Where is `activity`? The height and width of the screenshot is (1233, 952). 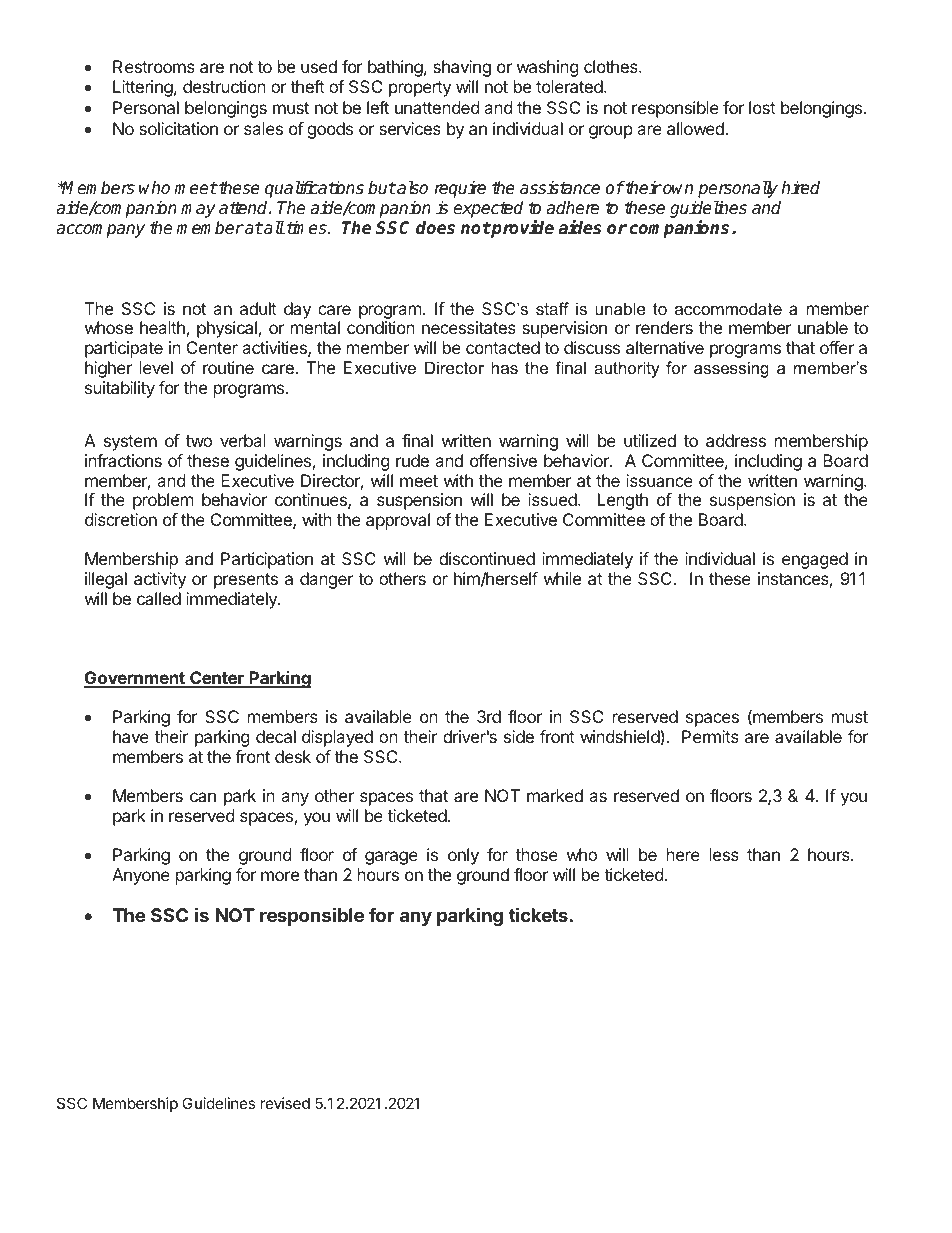
activity is located at coordinates (160, 580).
